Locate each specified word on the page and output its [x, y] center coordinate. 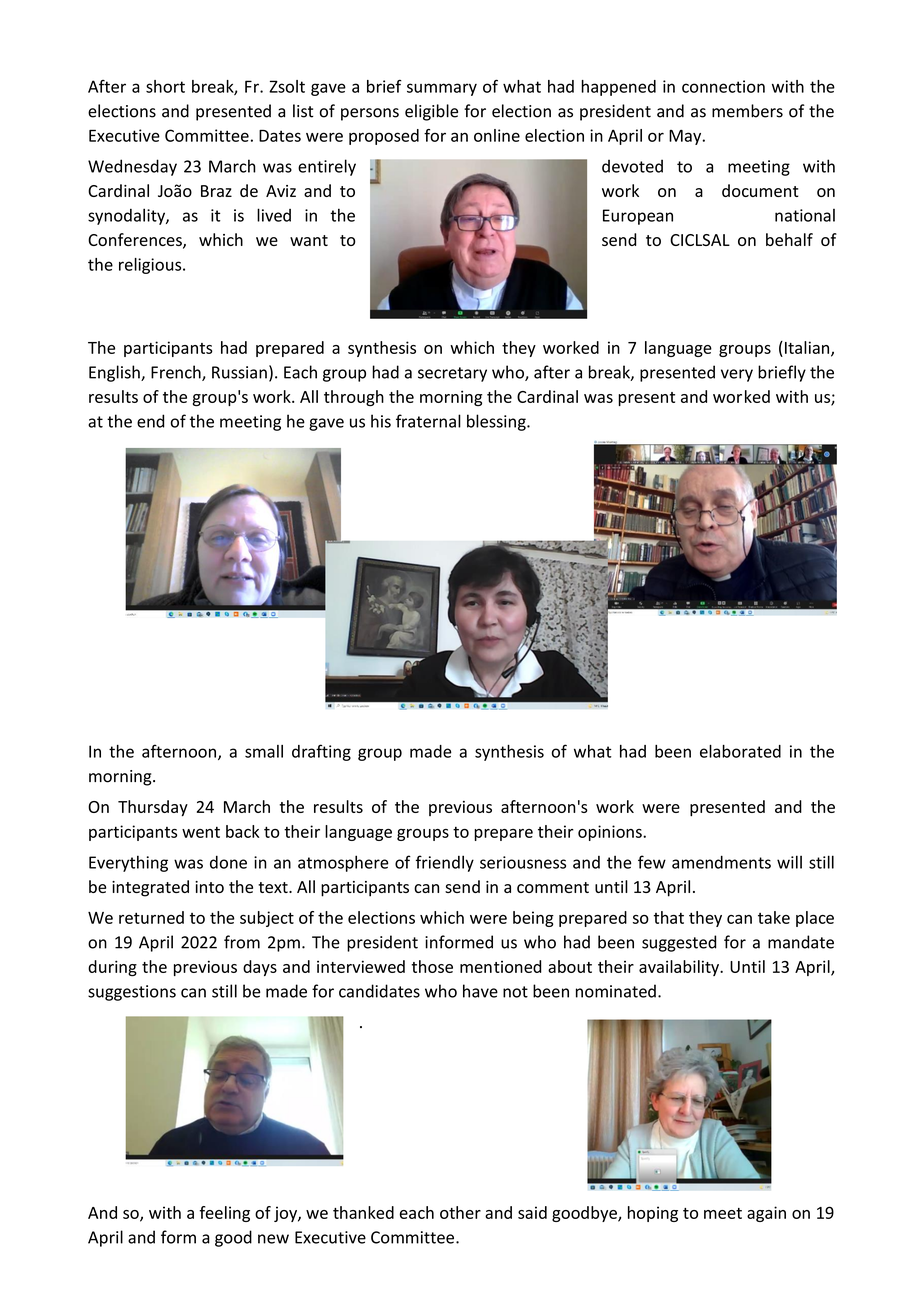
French [177, 373]
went [201, 832]
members [747, 111]
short [165, 86]
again [766, 1214]
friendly [445, 863]
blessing [497, 422]
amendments [721, 862]
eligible [431, 112]
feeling [224, 1214]
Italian [808, 348]
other [460, 1212]
